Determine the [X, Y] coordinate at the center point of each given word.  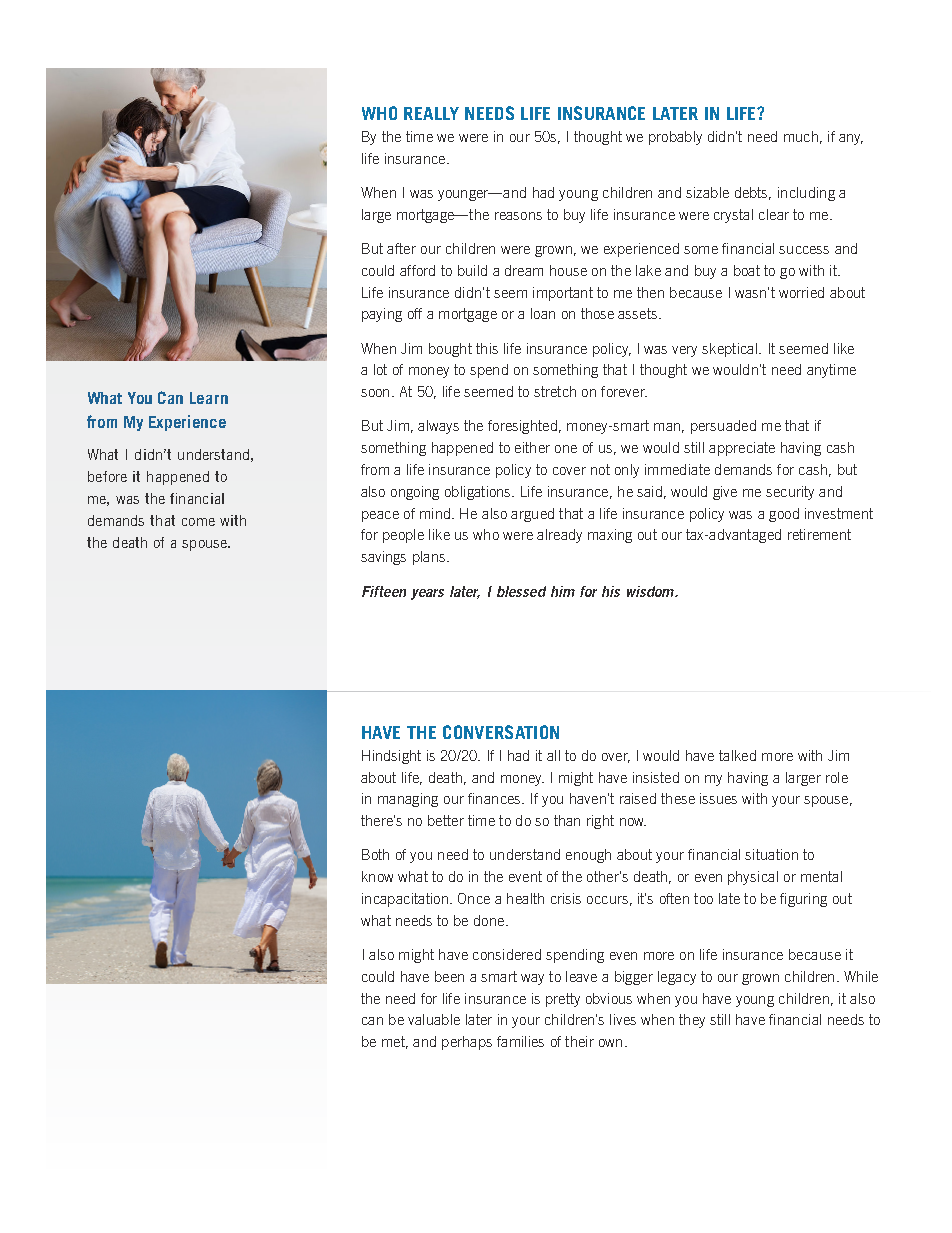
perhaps [467, 1043]
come [198, 522]
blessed [521, 591]
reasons [518, 216]
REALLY [431, 113]
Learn [209, 398]
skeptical [729, 350]
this [487, 348]
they [692, 1021]
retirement [819, 534]
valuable [434, 1019]
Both [375, 854]
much [801, 136]
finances [495, 798]
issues [718, 798]
